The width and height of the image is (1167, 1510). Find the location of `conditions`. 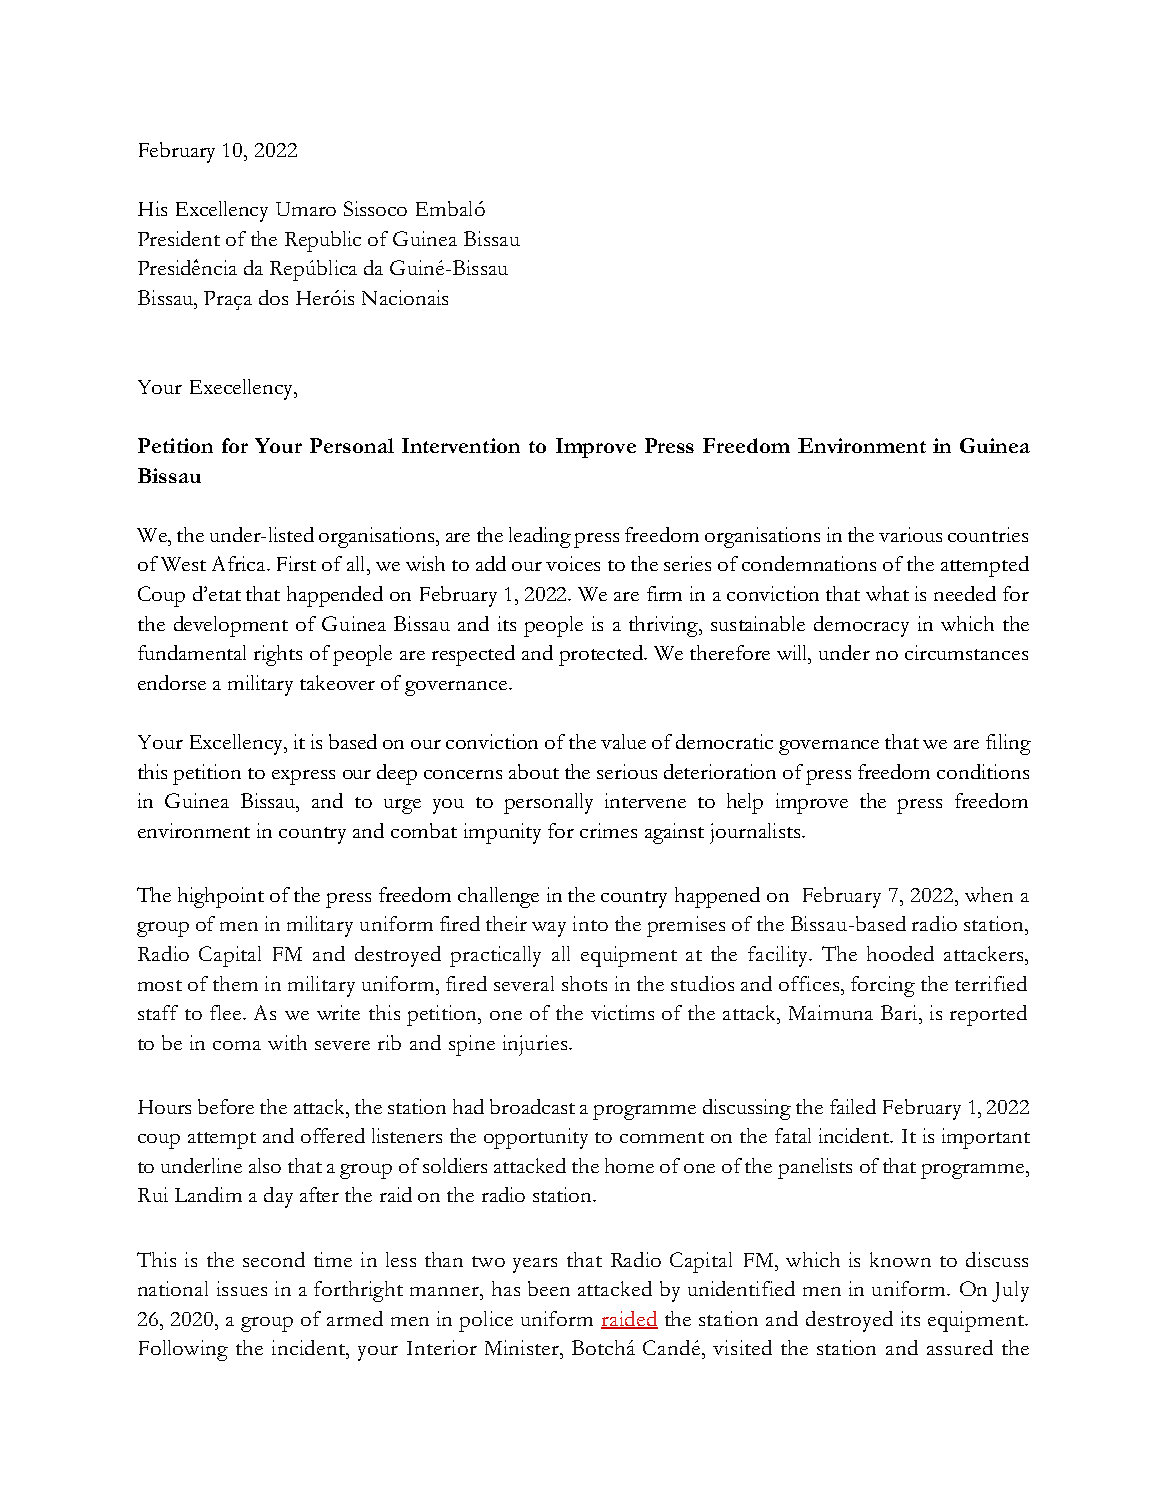

conditions is located at coordinates (983, 771).
